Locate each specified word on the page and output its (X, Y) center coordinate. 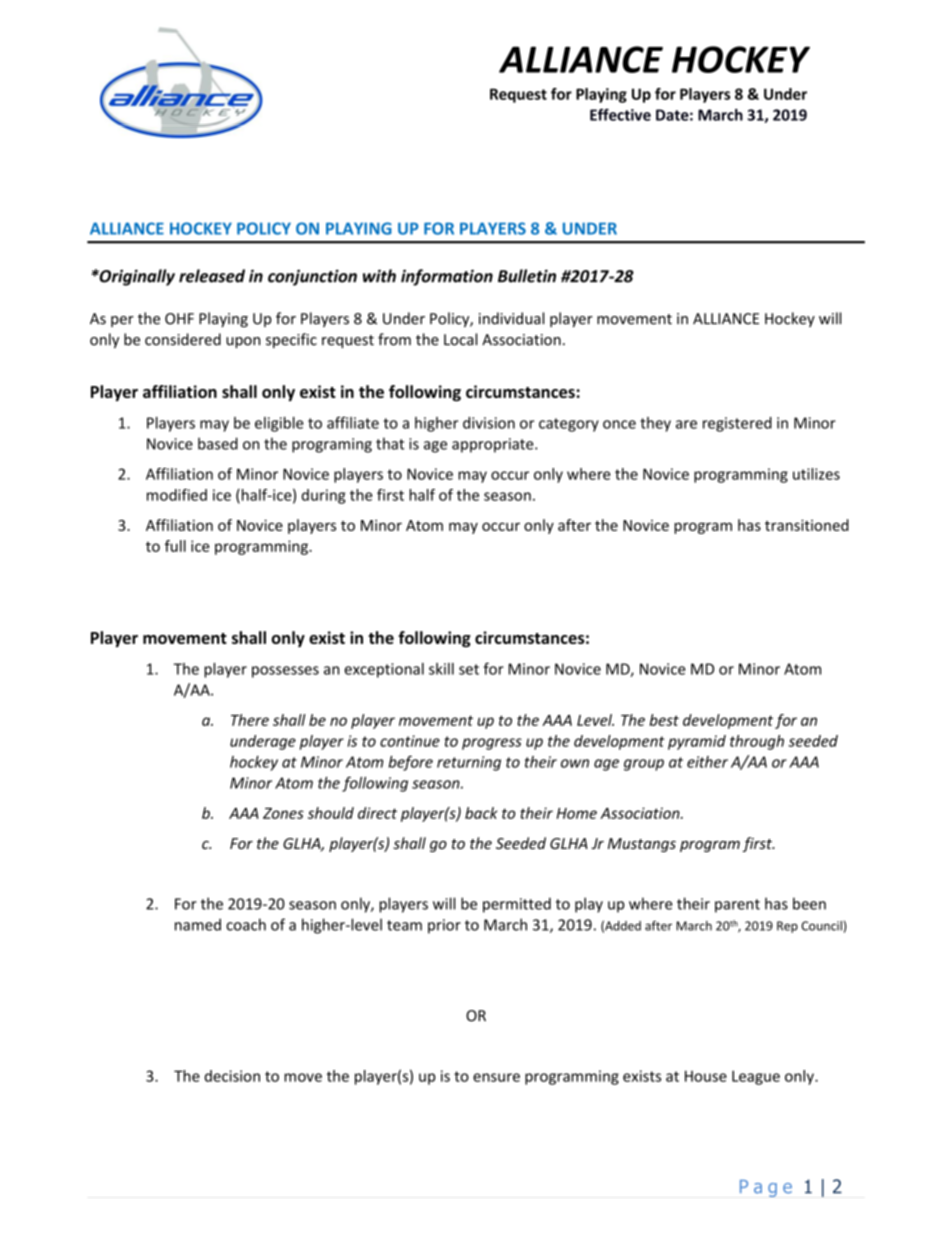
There (250, 720)
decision (232, 1076)
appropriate (494, 445)
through (757, 742)
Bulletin (527, 276)
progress (492, 744)
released (212, 276)
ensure (496, 1077)
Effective (620, 114)
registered (737, 424)
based (218, 443)
